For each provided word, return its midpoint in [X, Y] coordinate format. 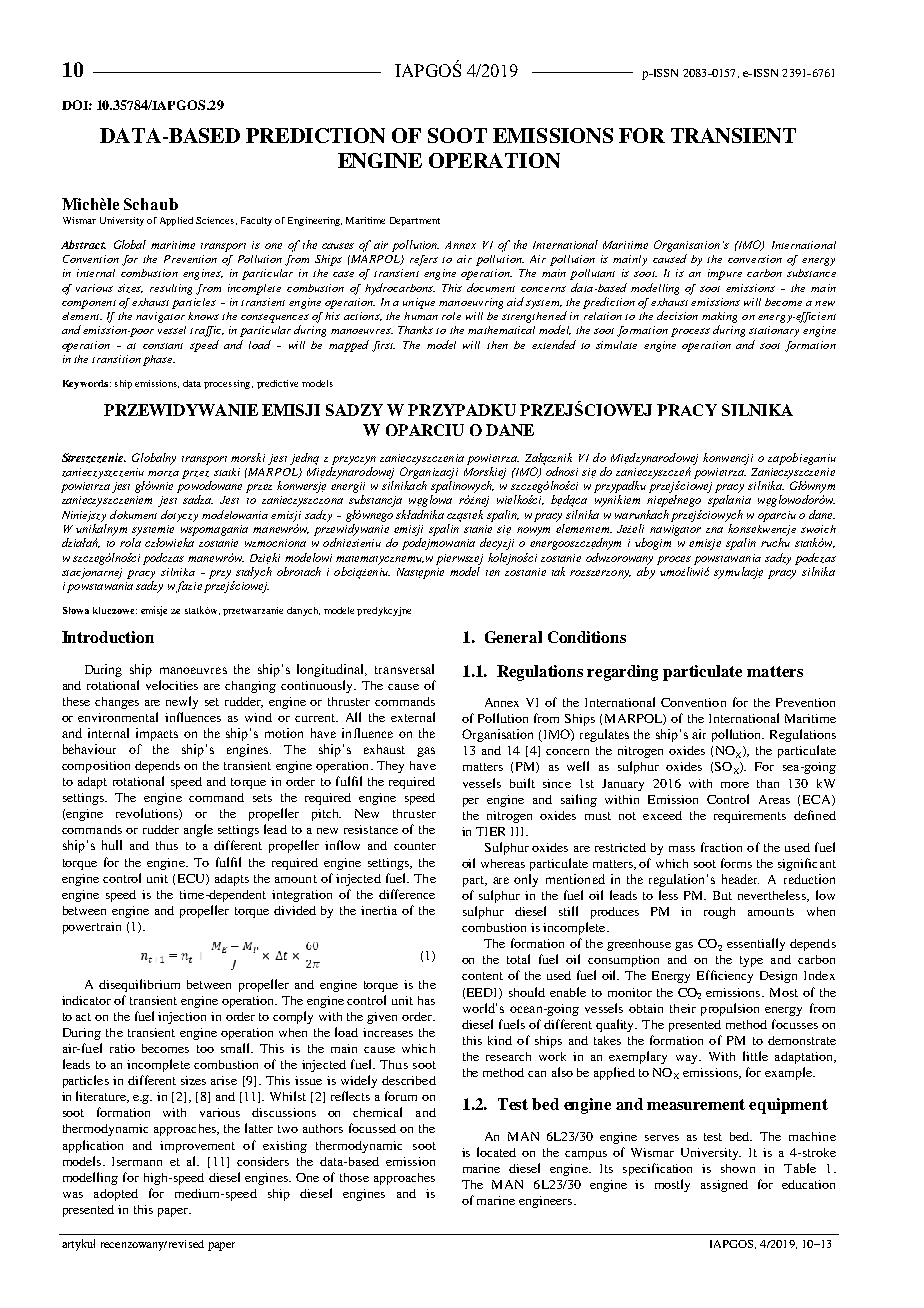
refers [424, 260]
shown [738, 1168]
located [496, 1152]
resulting [171, 289]
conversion [755, 259]
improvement [197, 1147]
